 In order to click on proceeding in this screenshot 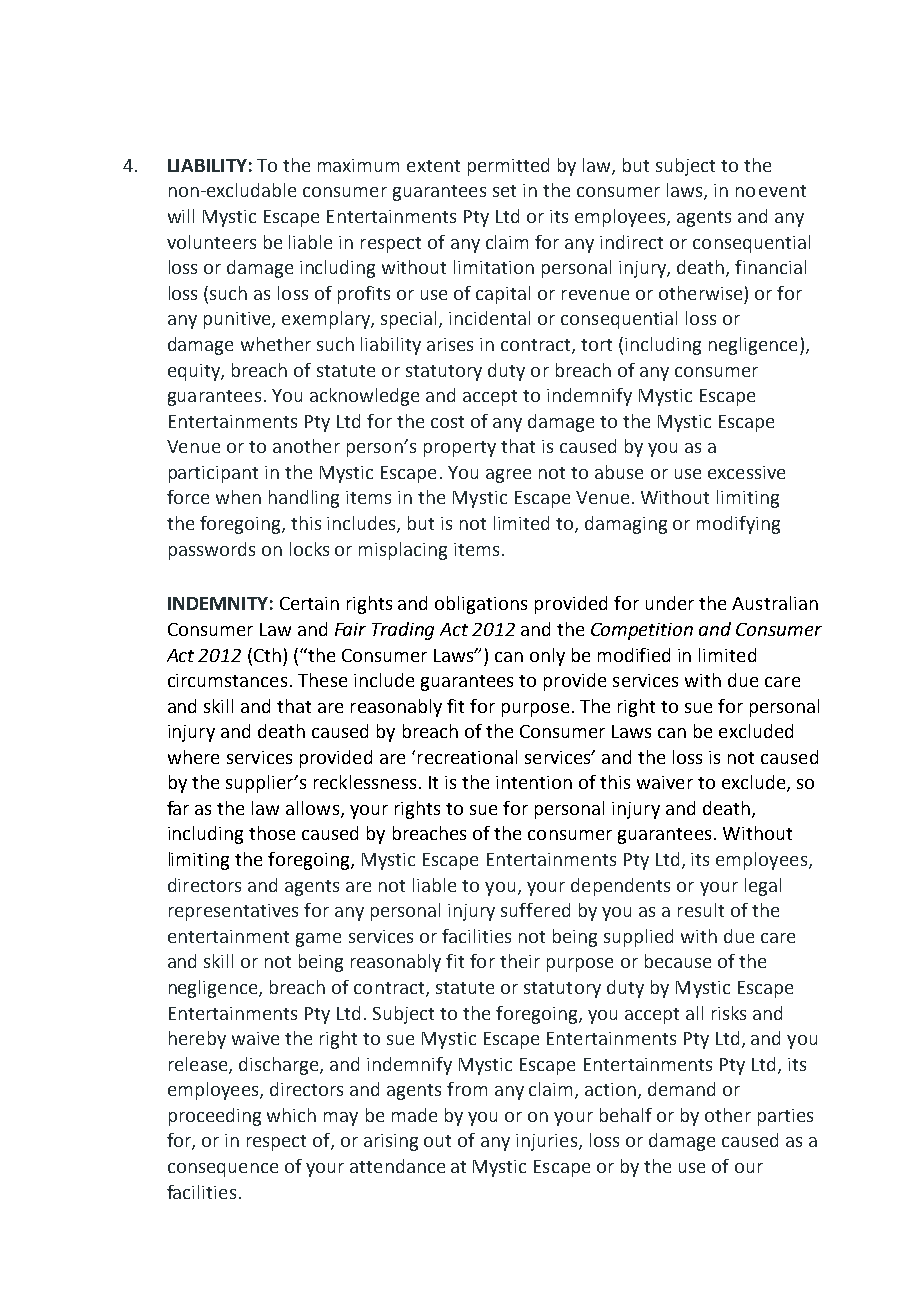, I will do `click(215, 1117)`.
